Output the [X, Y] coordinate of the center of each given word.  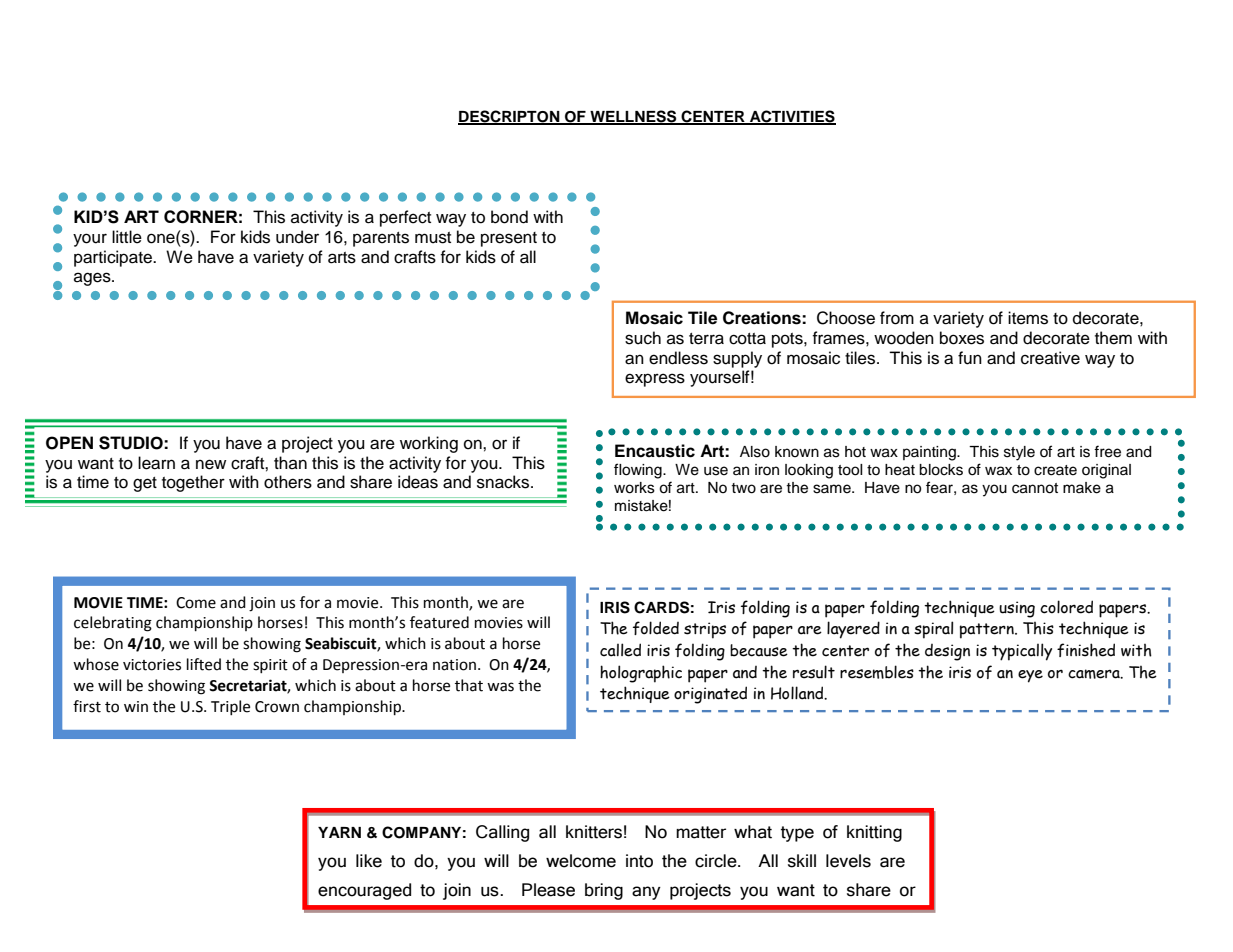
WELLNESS [633, 117]
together [193, 483]
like [369, 861]
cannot [1035, 488]
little [127, 237]
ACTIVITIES [792, 117]
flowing [639, 471]
